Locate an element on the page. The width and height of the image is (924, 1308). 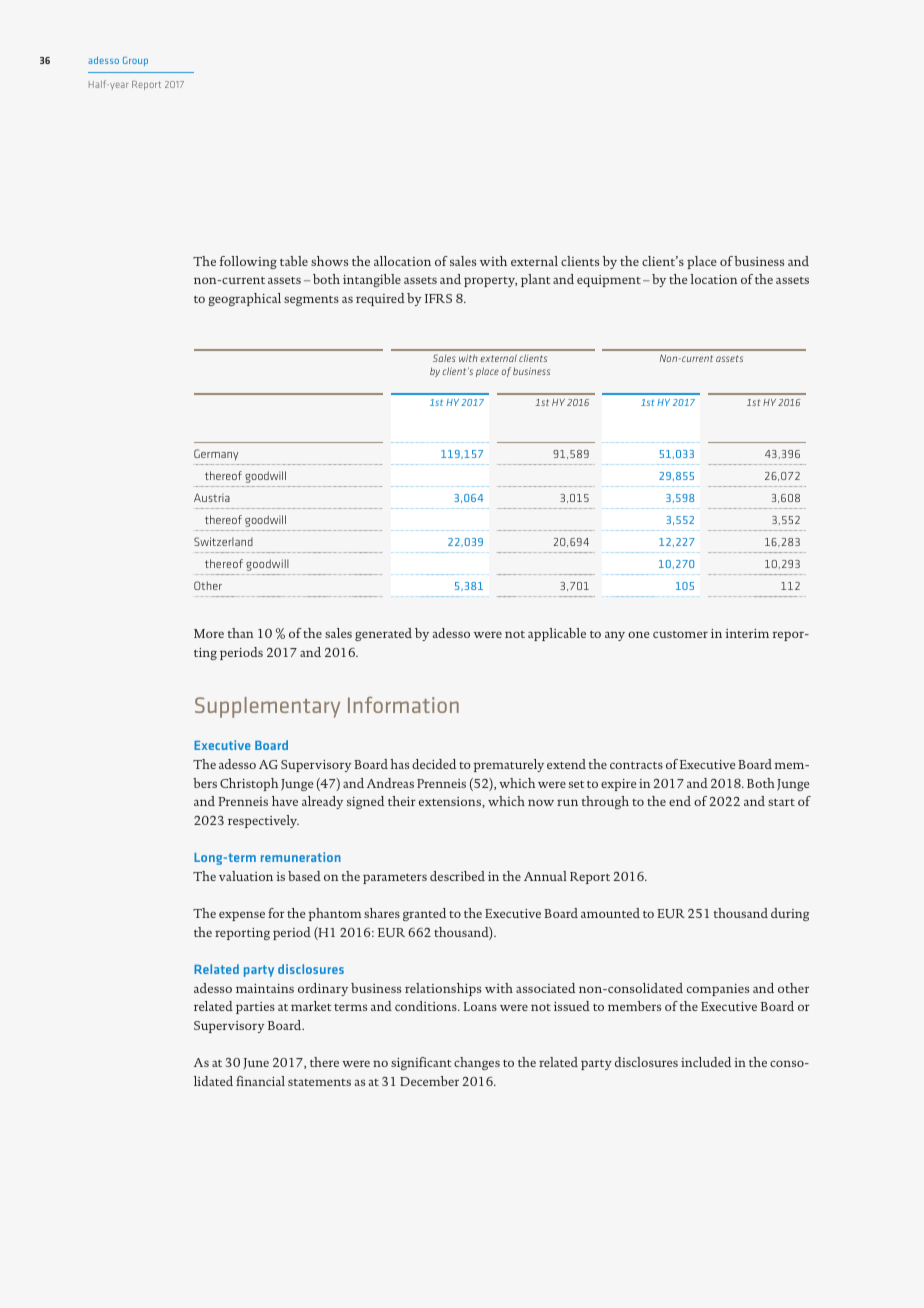
plant is located at coordinates (535, 280).
